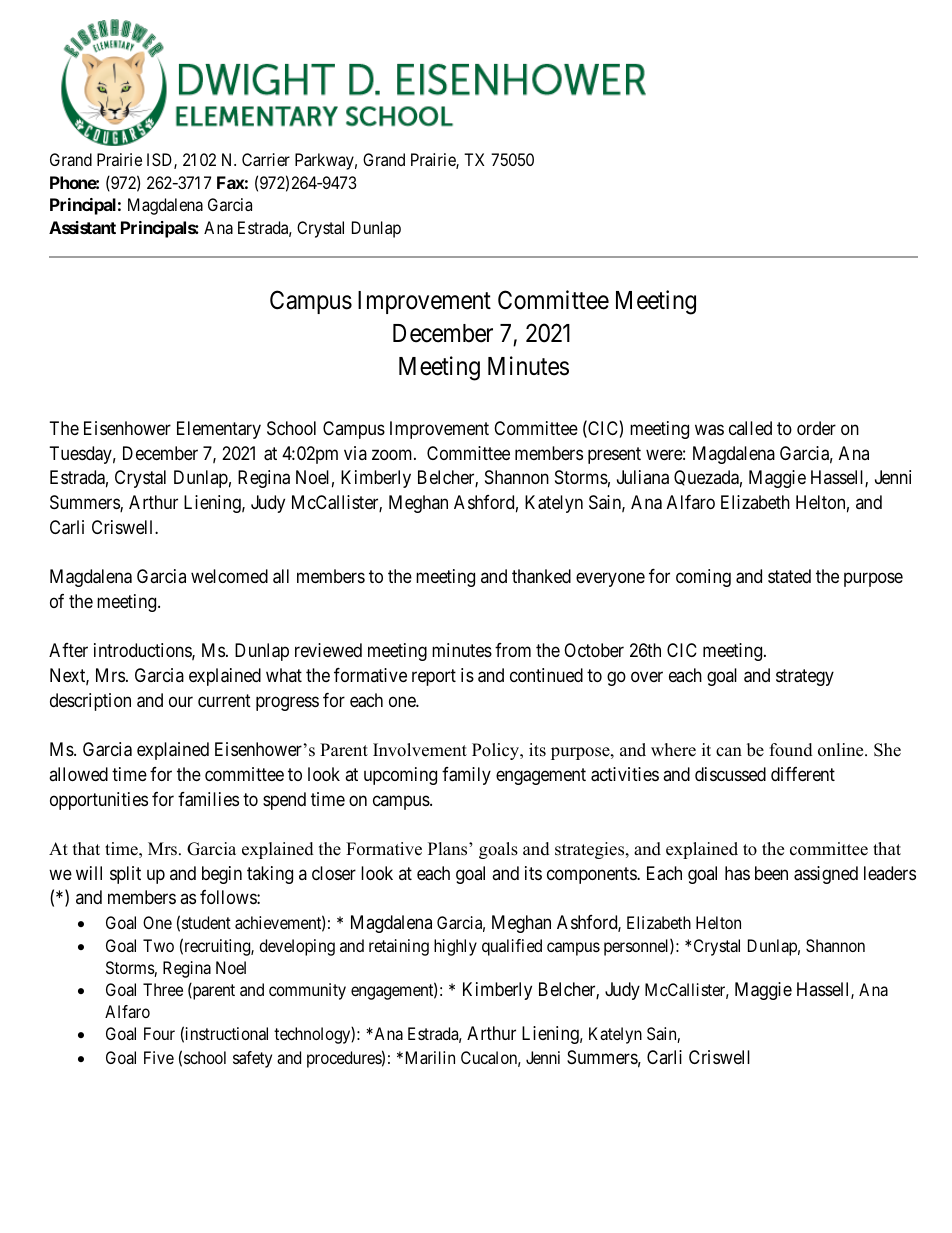 The image size is (952, 1233). I want to click on Assistant, so click(82, 227).
